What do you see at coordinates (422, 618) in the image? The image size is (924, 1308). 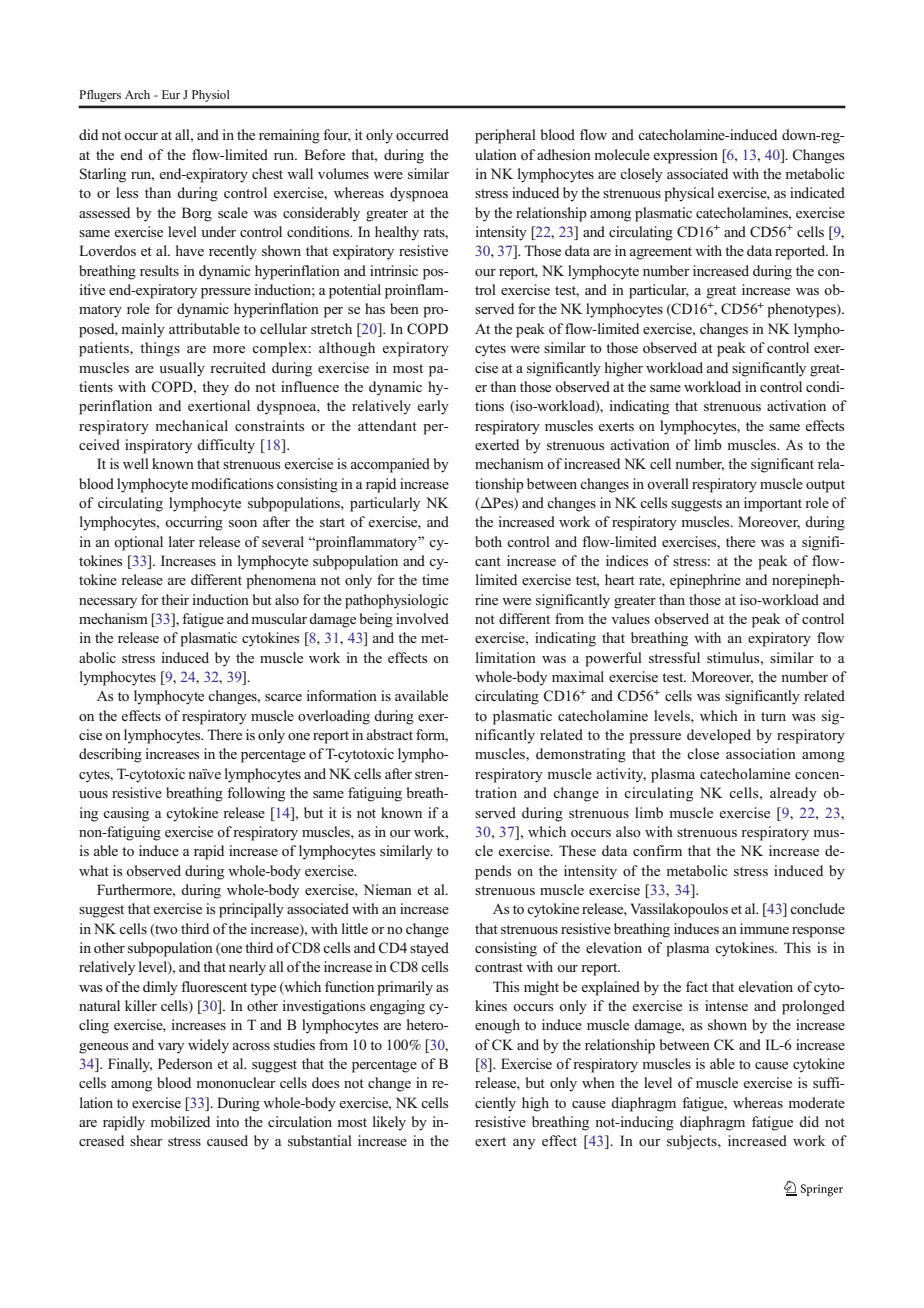 I see `involved` at bounding box center [422, 618].
